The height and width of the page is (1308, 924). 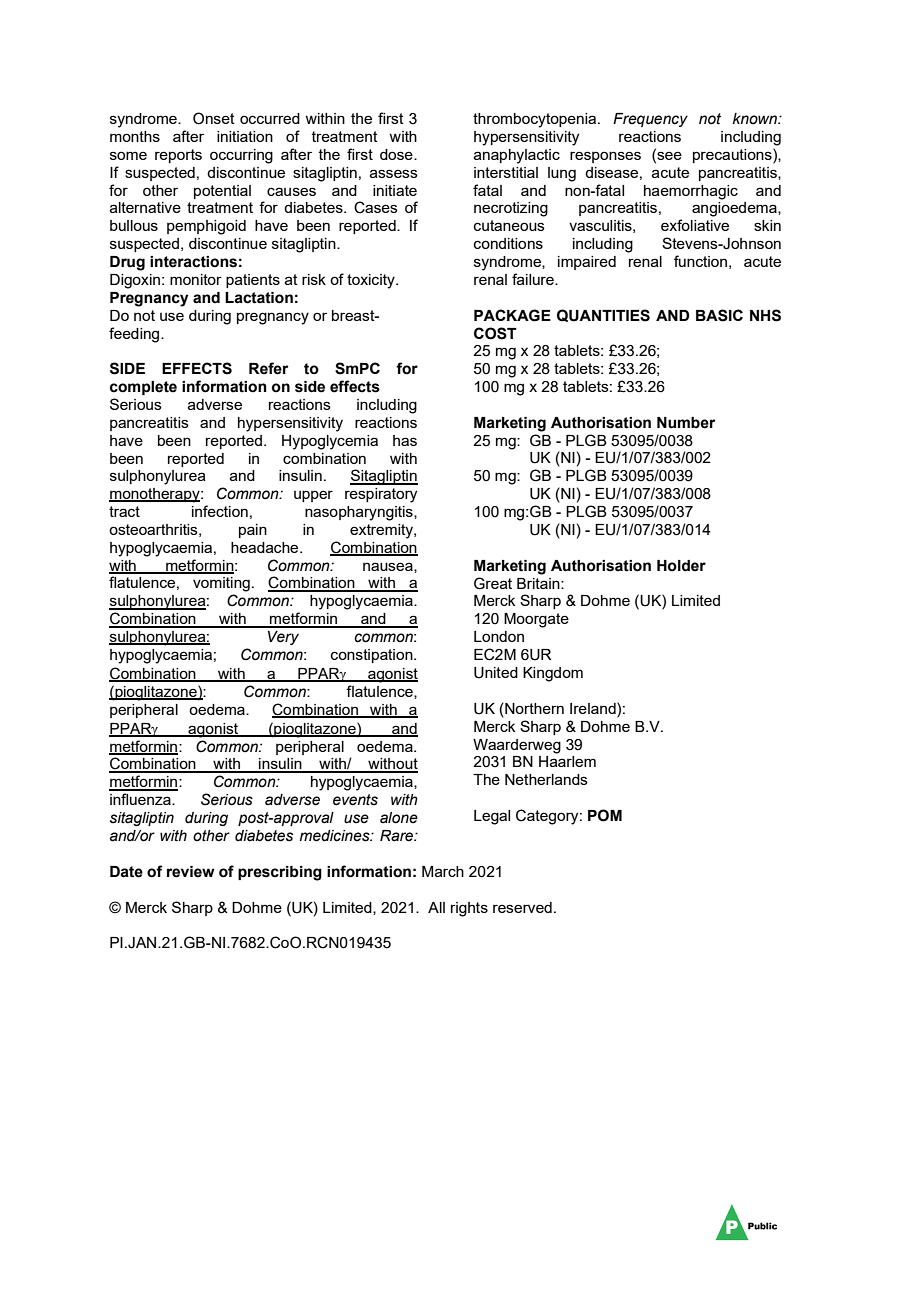 What do you see at coordinates (681, 566) in the page?
I see `Holder` at bounding box center [681, 566].
